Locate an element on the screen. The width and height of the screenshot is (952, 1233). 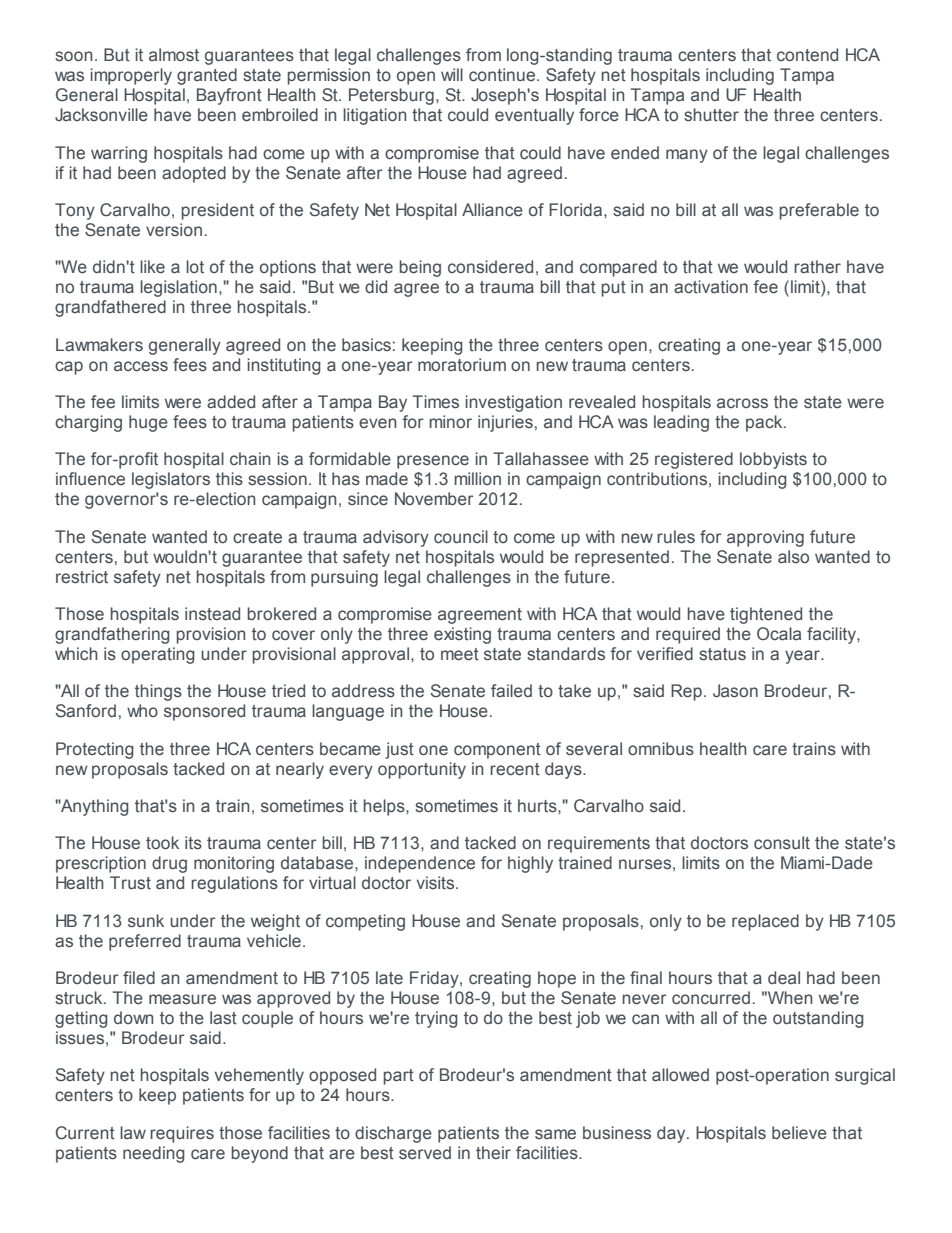
believe is located at coordinates (799, 1132).
